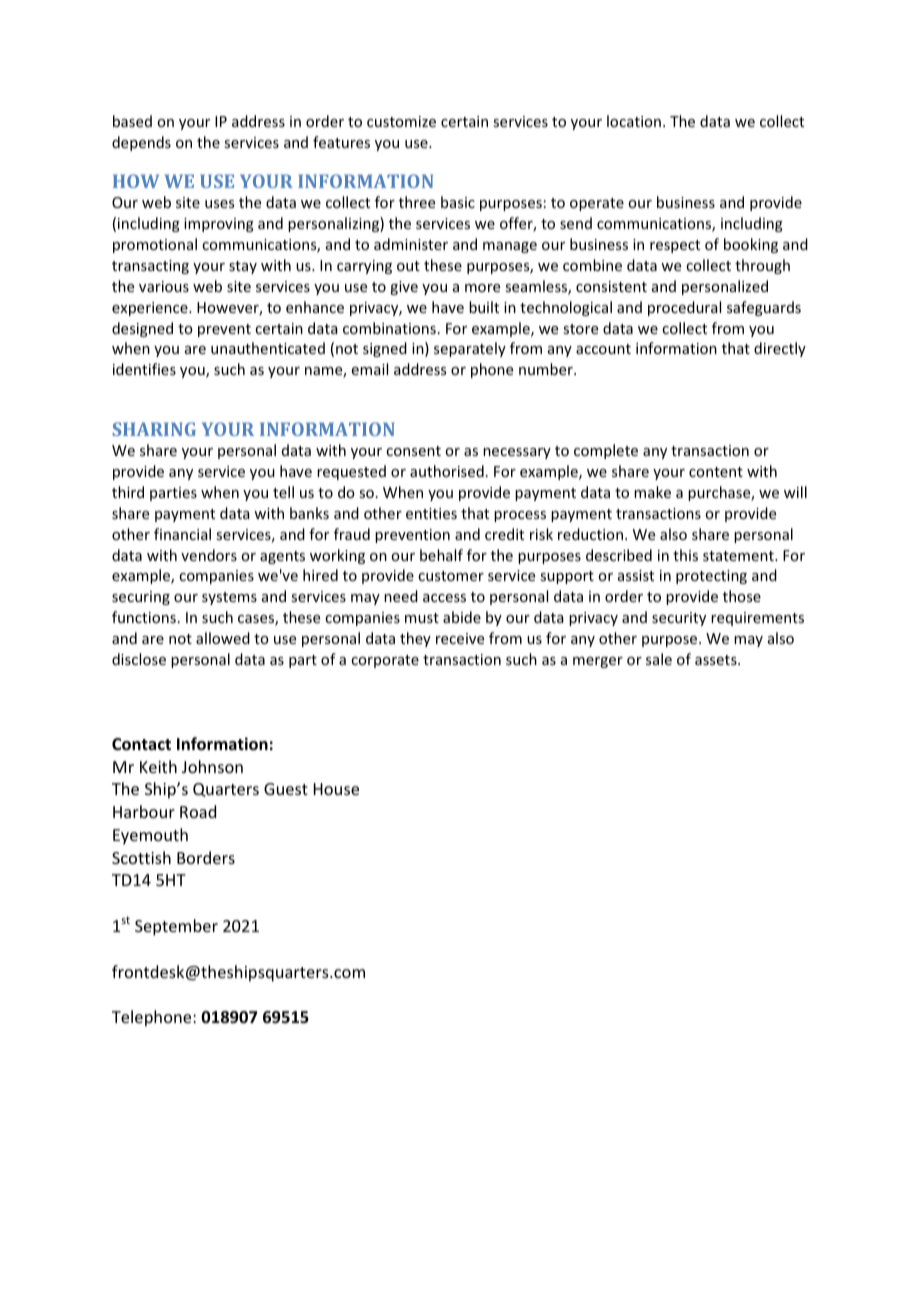  I want to click on September, so click(176, 927).
